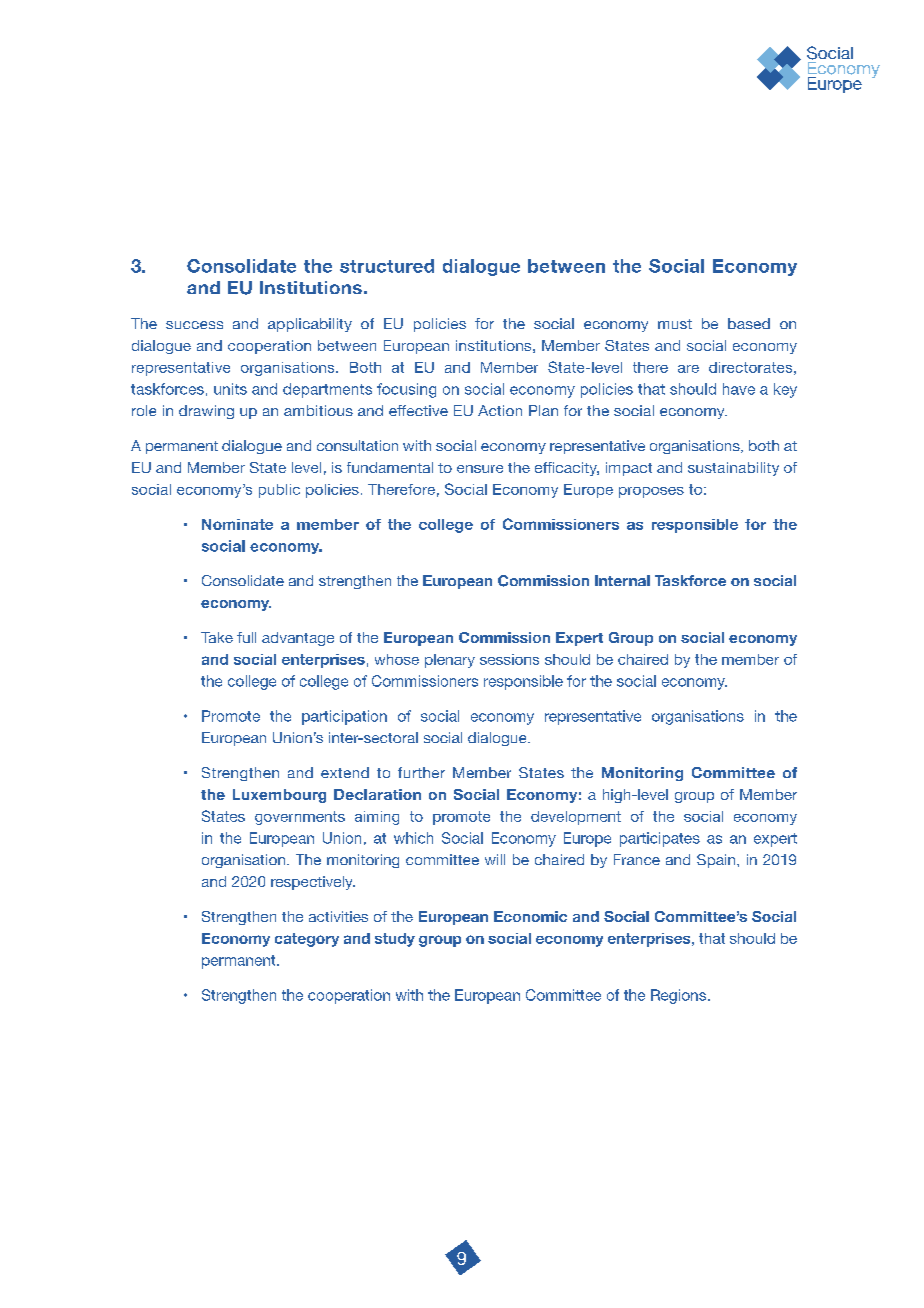 This image has width=924, height=1308. What do you see at coordinates (194, 325) in the image?
I see `success` at bounding box center [194, 325].
